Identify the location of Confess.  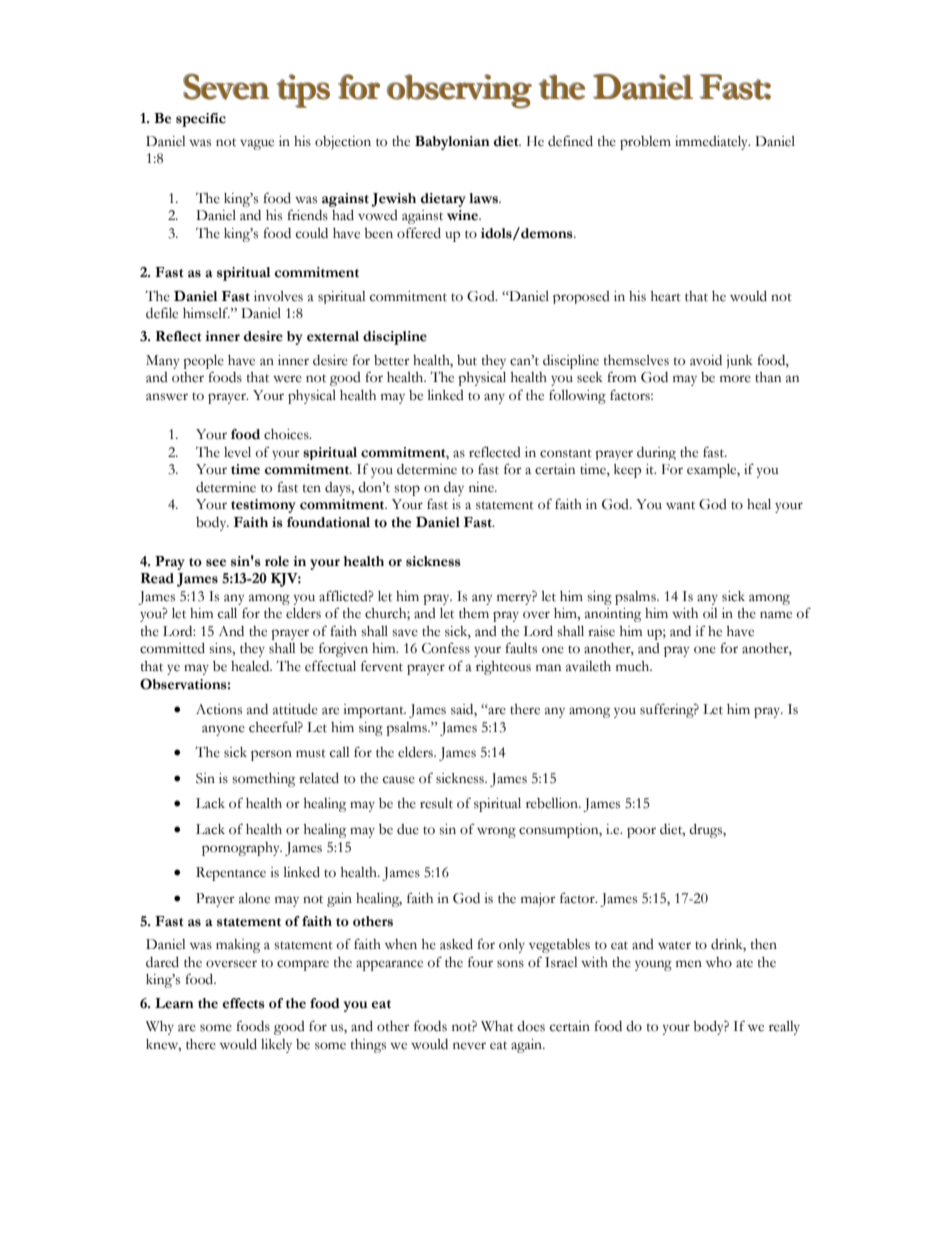
(446, 648).
